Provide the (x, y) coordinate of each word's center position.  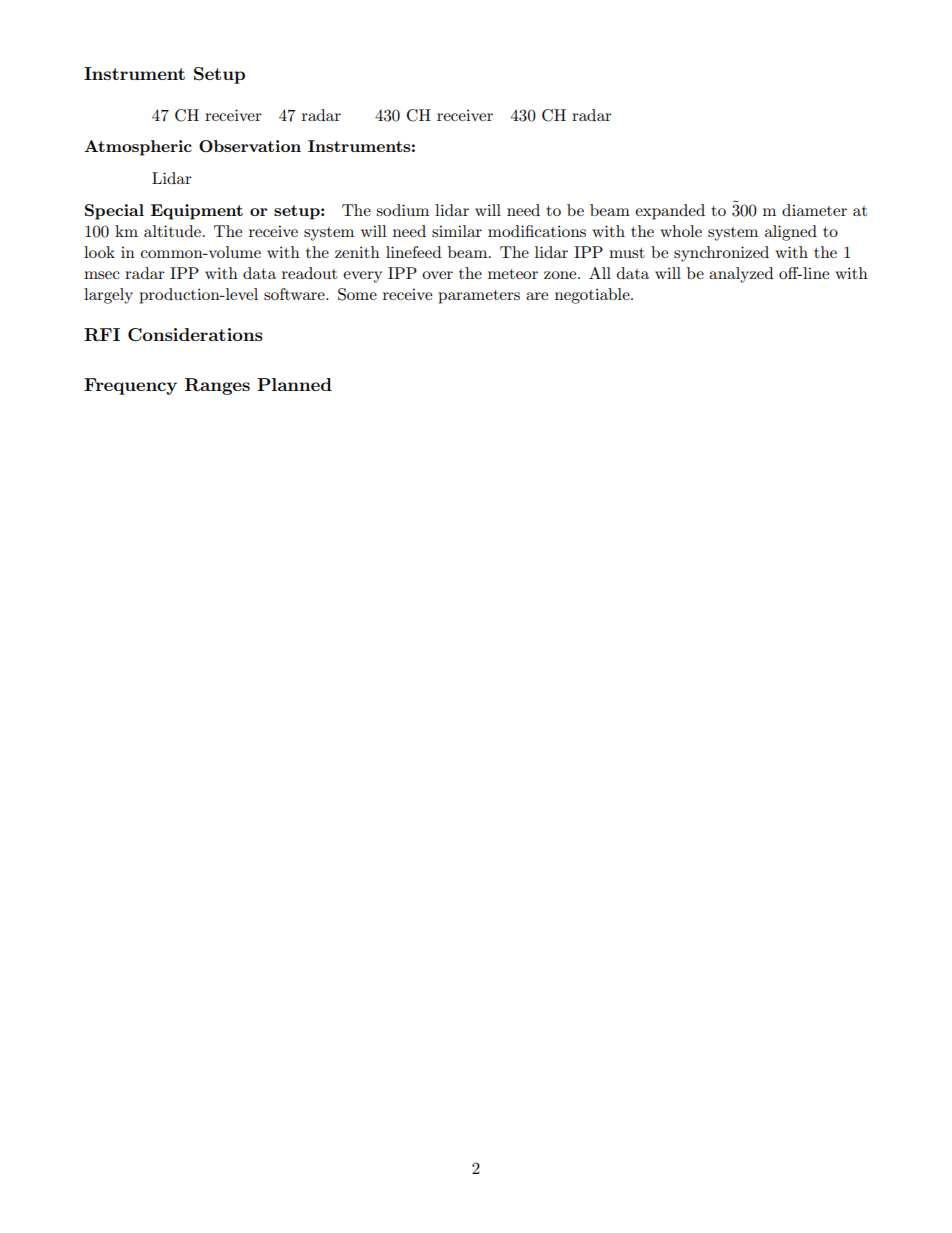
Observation (250, 146)
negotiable (593, 296)
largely (108, 296)
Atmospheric (138, 148)
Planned (294, 384)
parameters (479, 297)
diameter (814, 210)
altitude (172, 231)
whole (681, 231)
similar (457, 231)
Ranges (217, 386)
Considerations (195, 335)
